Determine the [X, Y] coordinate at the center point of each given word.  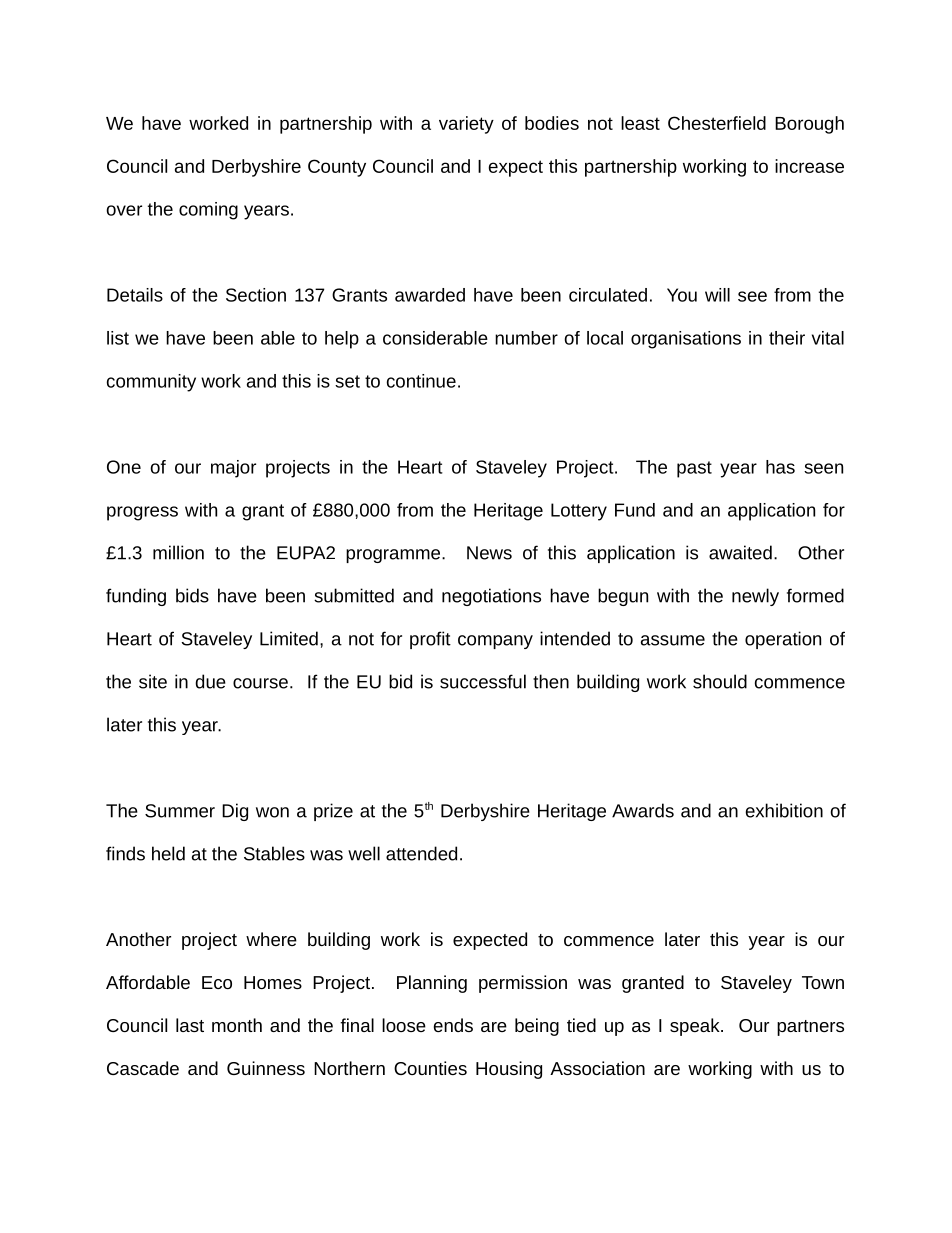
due [210, 681]
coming [208, 211]
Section [256, 295]
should [720, 681]
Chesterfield [717, 123]
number [526, 338]
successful [483, 681]
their [787, 338]
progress [142, 513]
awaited [740, 552]
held [168, 853]
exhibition [784, 810]
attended [421, 853]
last [190, 1025]
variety [466, 125]
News [489, 553]
